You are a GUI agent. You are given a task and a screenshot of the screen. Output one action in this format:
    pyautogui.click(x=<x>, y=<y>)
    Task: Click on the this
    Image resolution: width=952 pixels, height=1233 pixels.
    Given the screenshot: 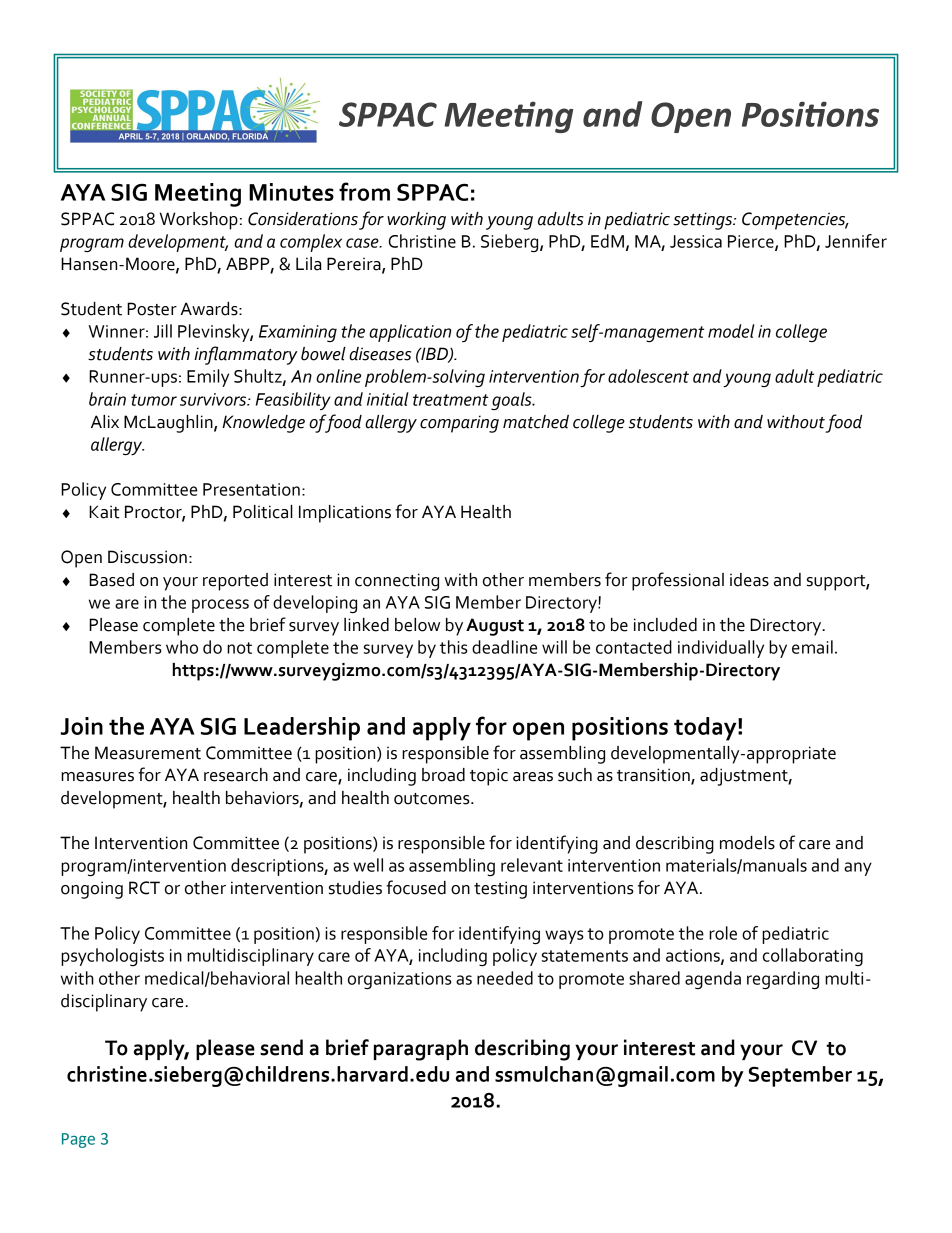 What is the action you would take?
    pyautogui.click(x=453, y=647)
